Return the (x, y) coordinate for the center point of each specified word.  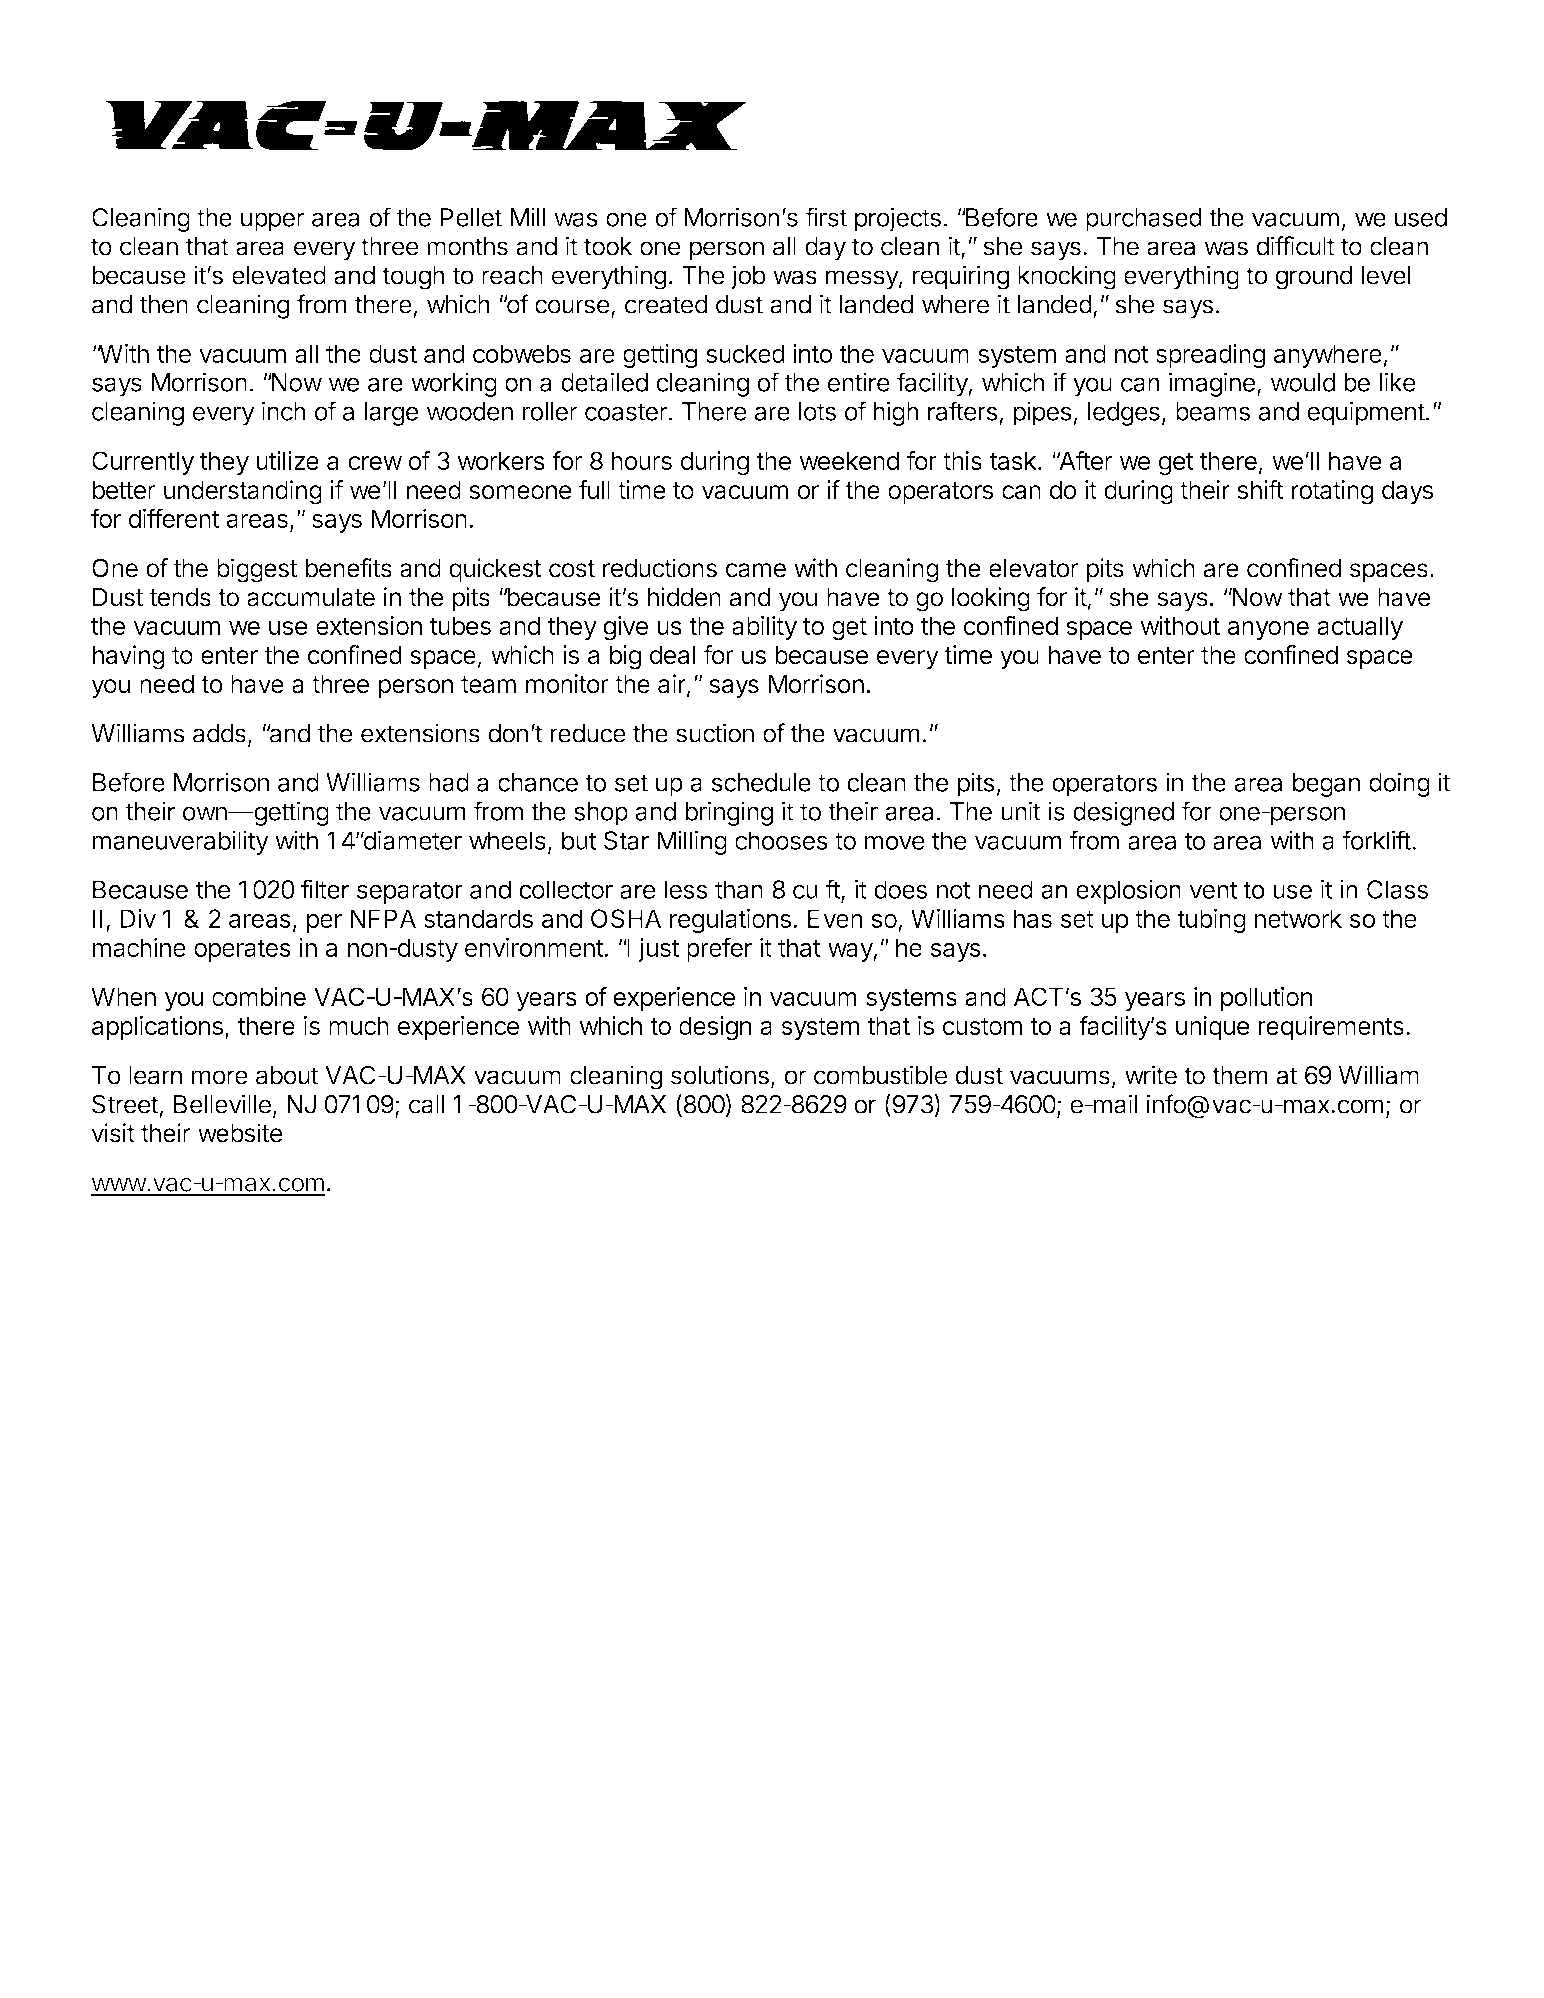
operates (242, 951)
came (756, 570)
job (748, 277)
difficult (1296, 246)
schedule (761, 782)
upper (273, 222)
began (1326, 785)
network (1298, 918)
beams (1213, 411)
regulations (730, 921)
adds (219, 733)
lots (817, 411)
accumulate (311, 597)
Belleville (222, 1104)
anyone (1268, 630)
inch (284, 411)
